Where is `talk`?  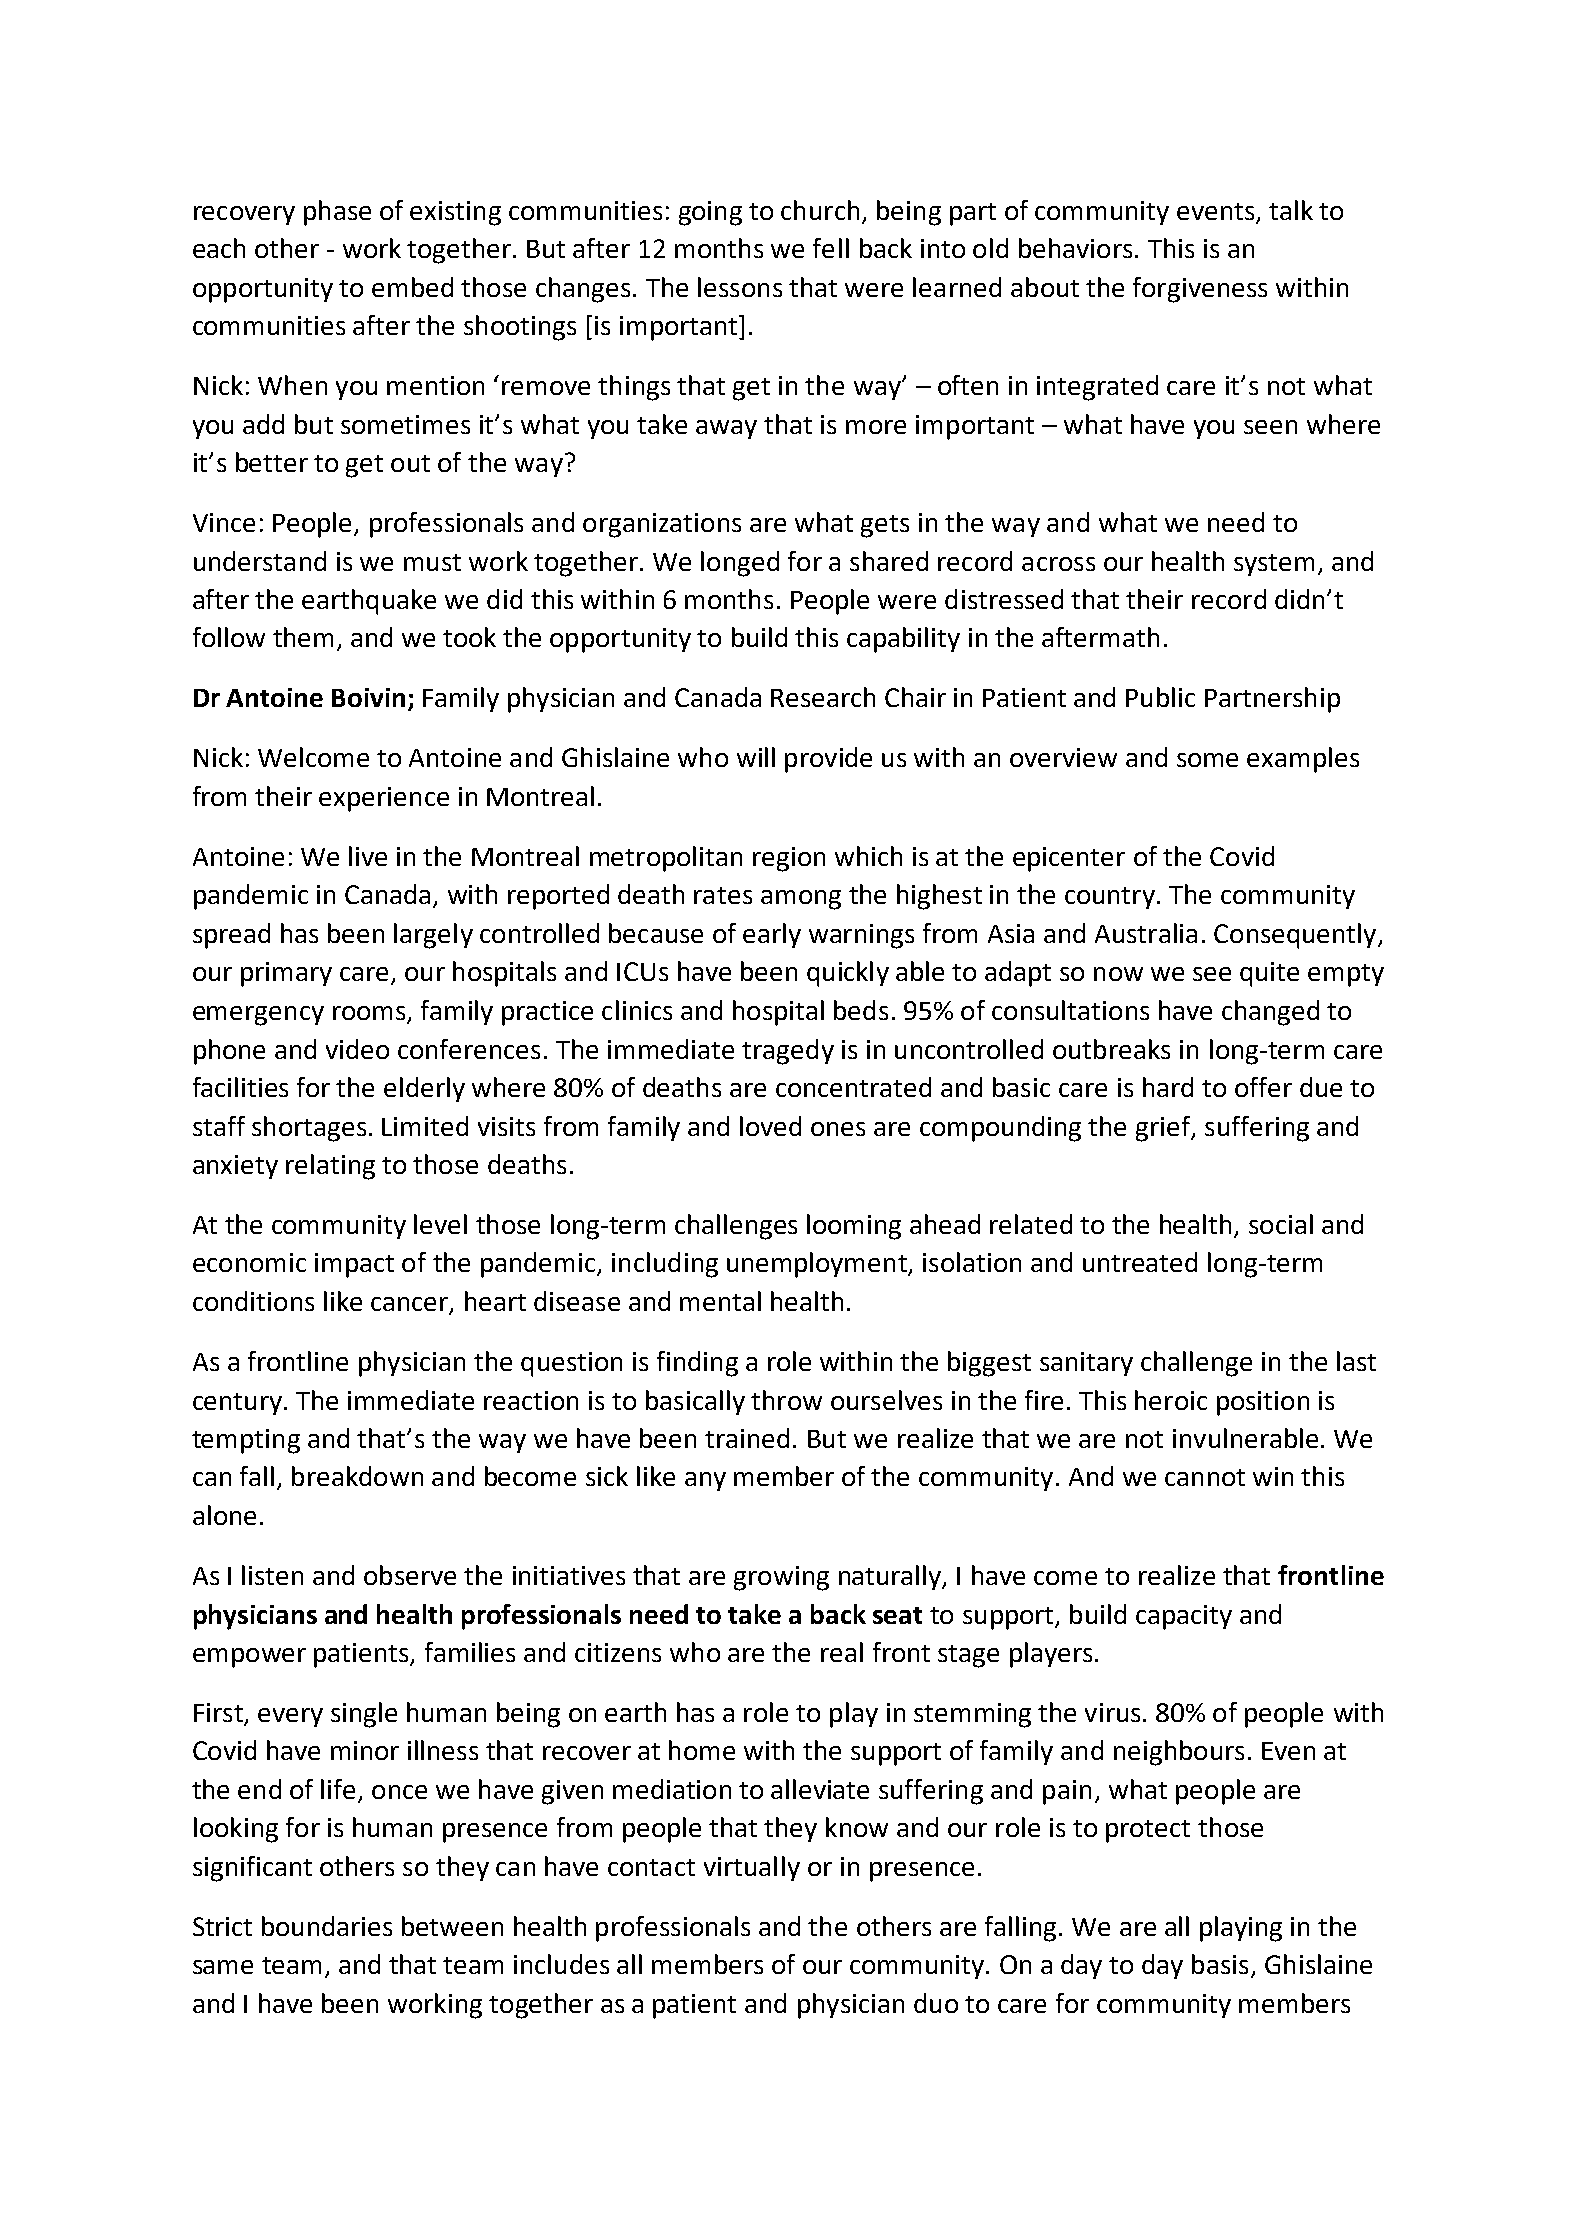
talk is located at coordinates (1291, 210).
